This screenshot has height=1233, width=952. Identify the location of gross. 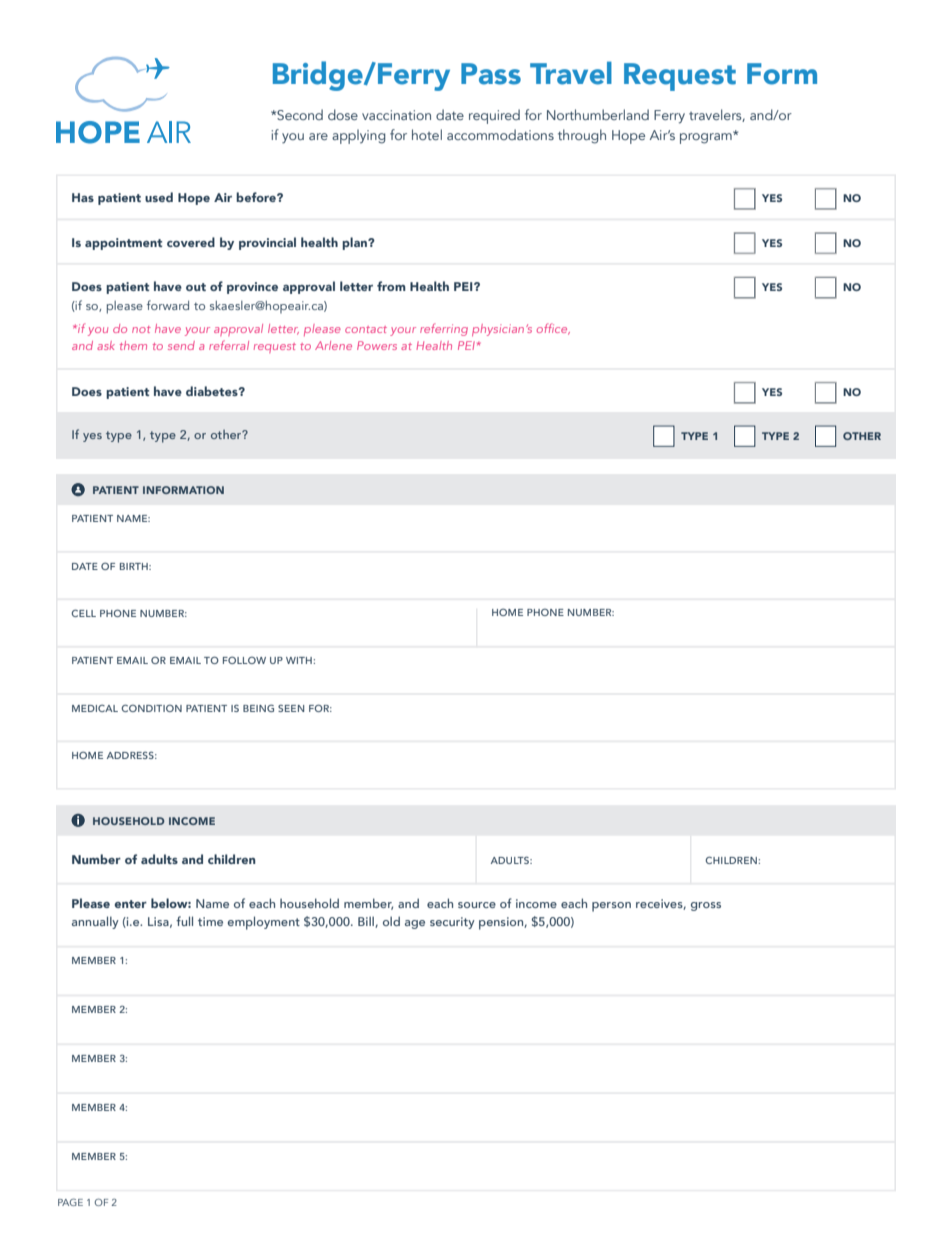
(706, 906).
